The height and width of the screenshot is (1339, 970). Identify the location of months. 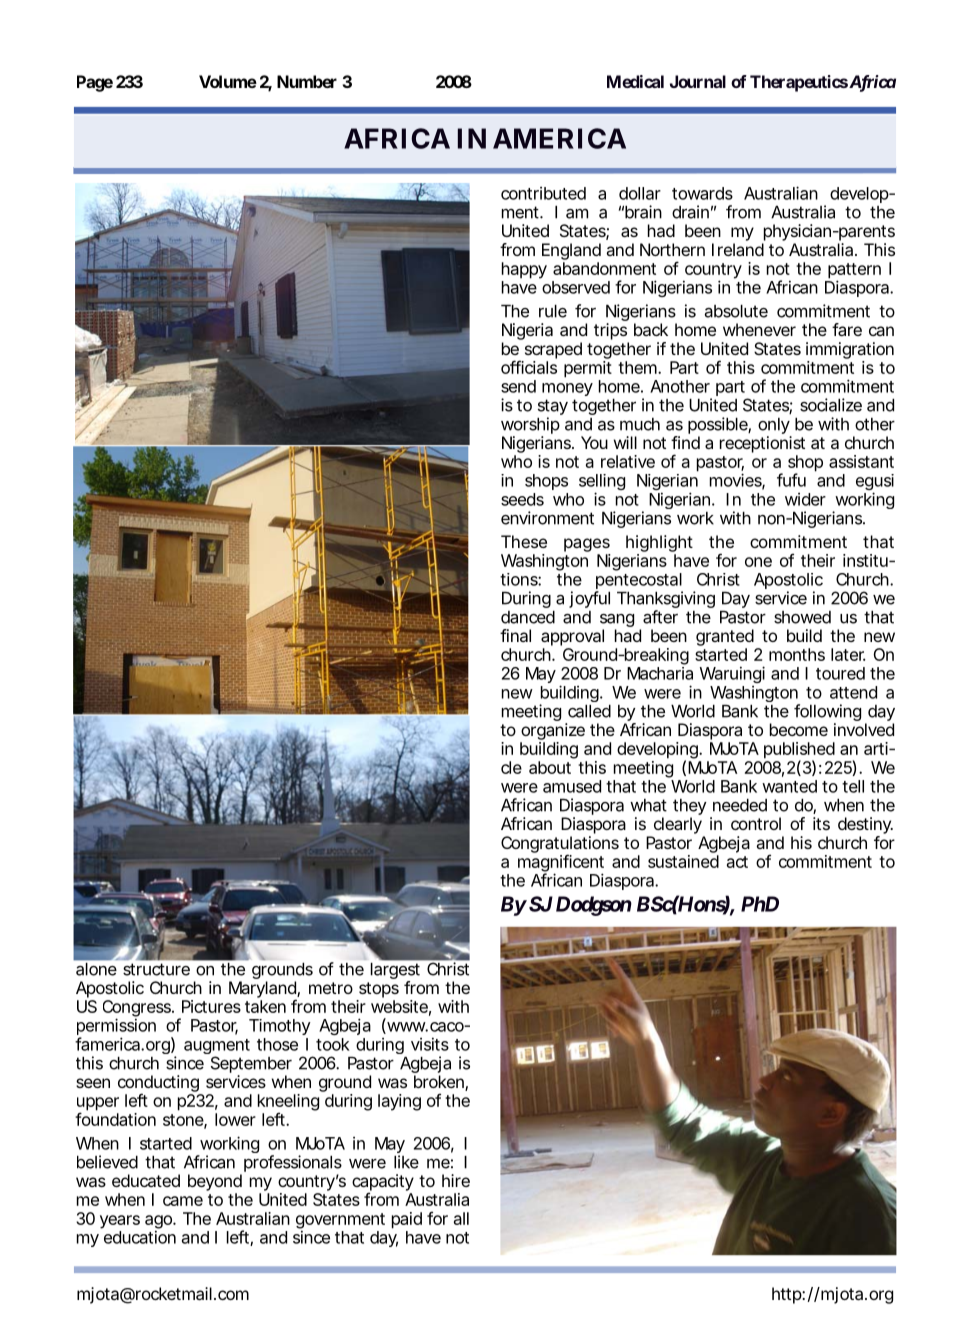
(797, 654).
